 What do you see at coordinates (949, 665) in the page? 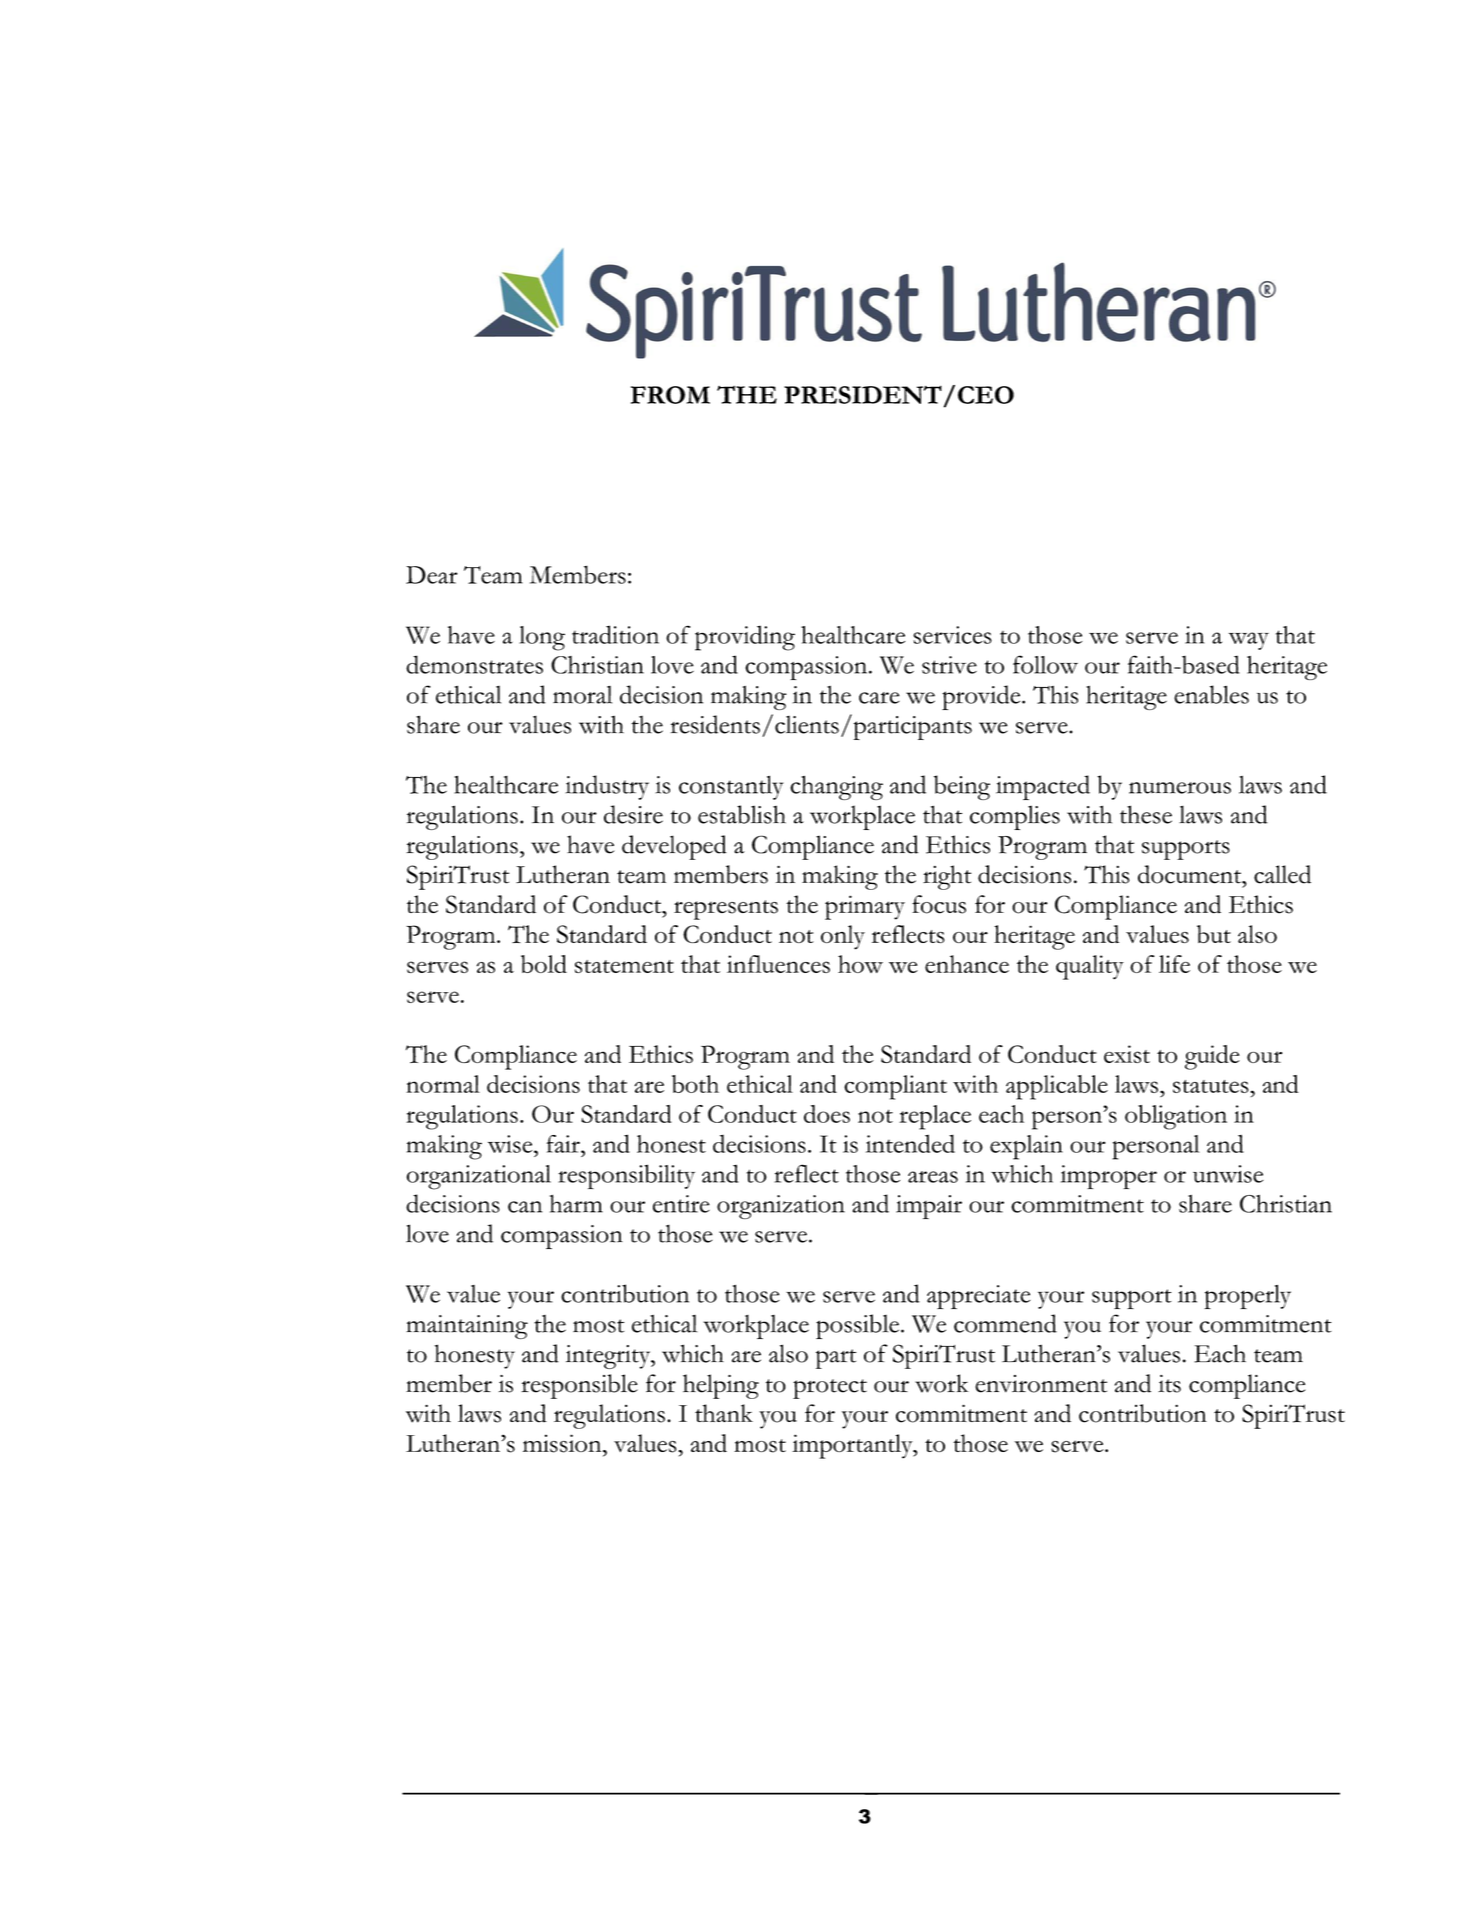
I see `strive` at bounding box center [949, 665].
